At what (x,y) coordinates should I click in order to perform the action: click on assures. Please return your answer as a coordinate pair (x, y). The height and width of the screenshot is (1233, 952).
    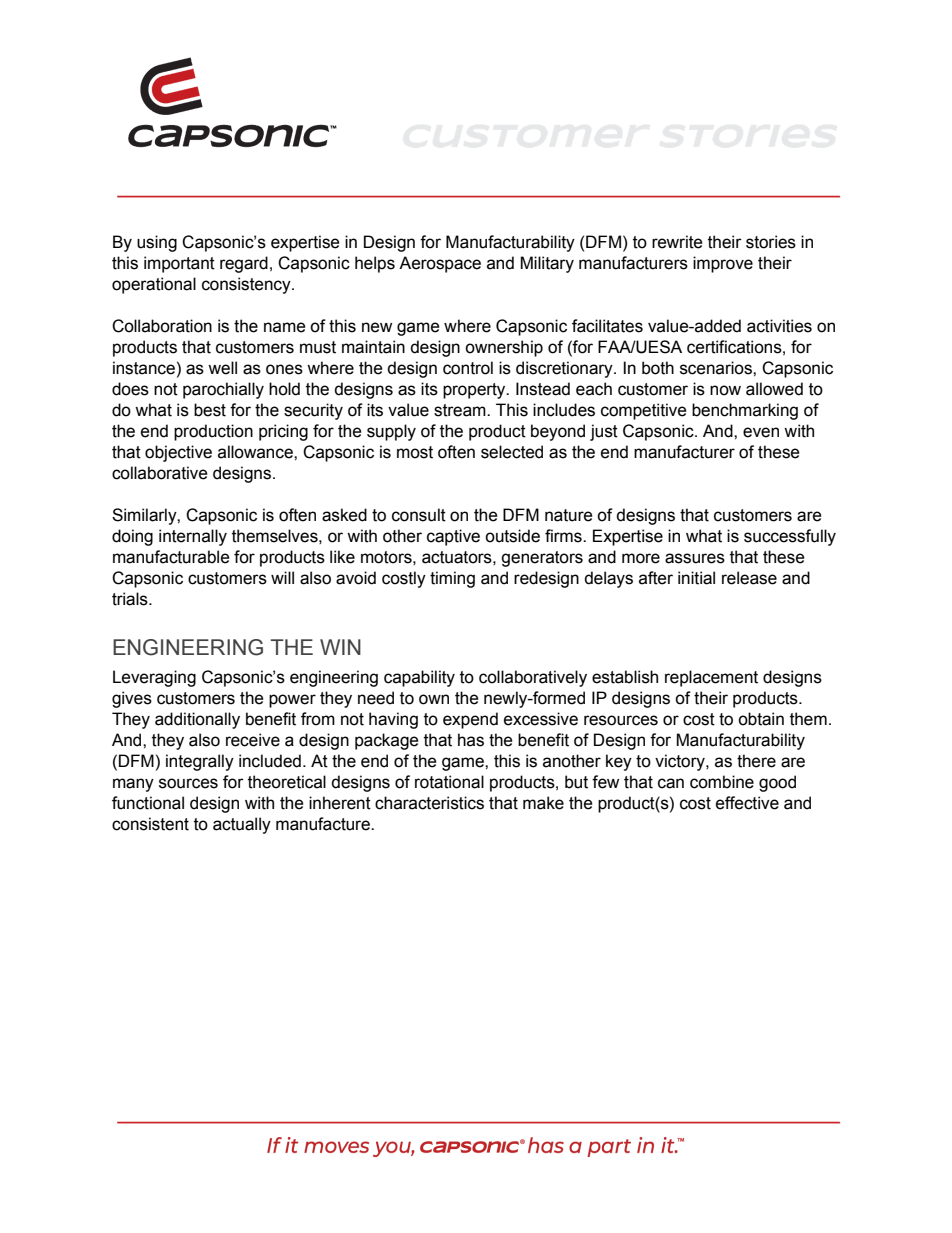
    Looking at the image, I should click on (695, 558).
